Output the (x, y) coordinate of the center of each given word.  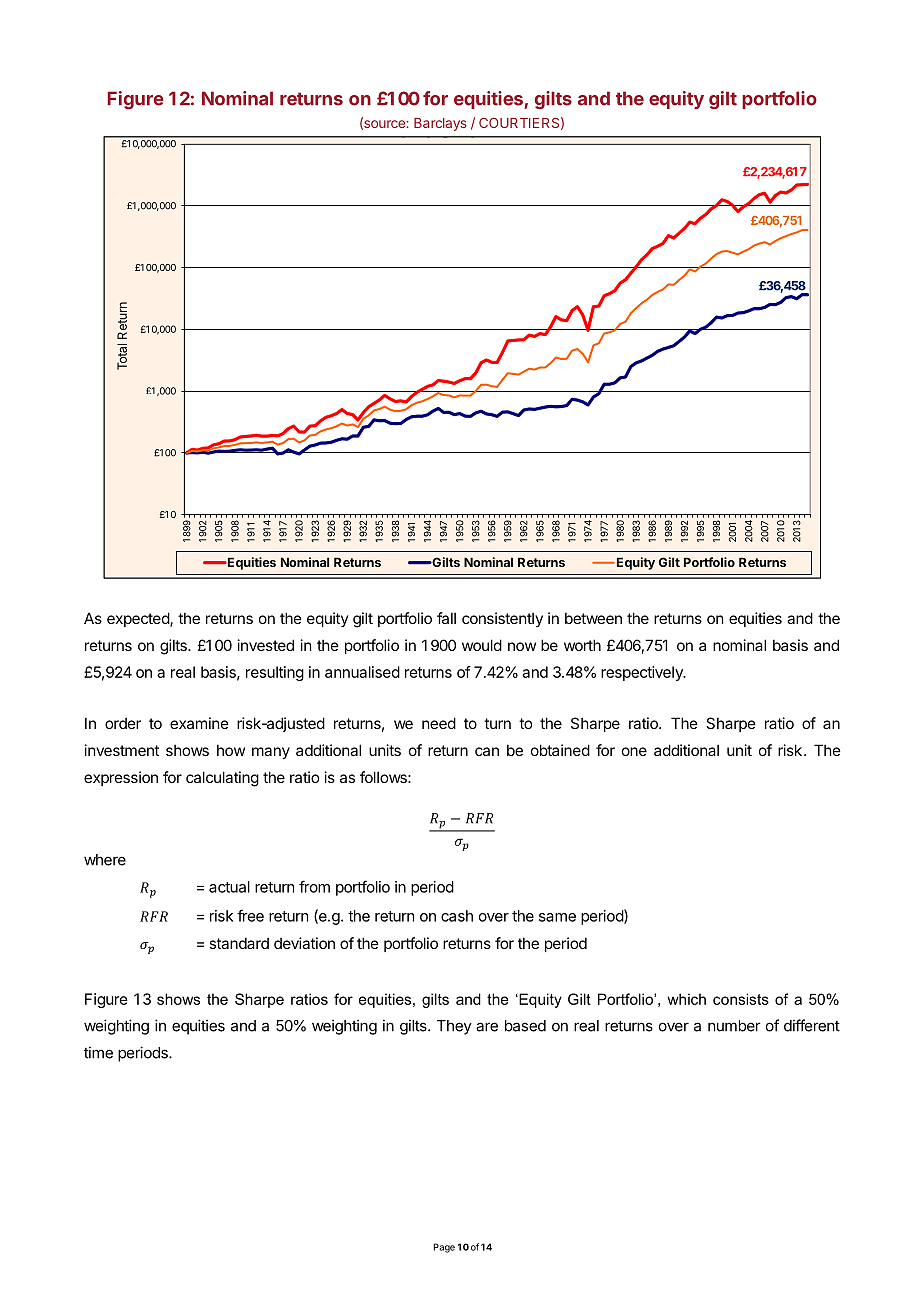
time (98, 1052)
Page (444, 1248)
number (734, 1026)
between (593, 618)
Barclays (440, 124)
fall (446, 618)
